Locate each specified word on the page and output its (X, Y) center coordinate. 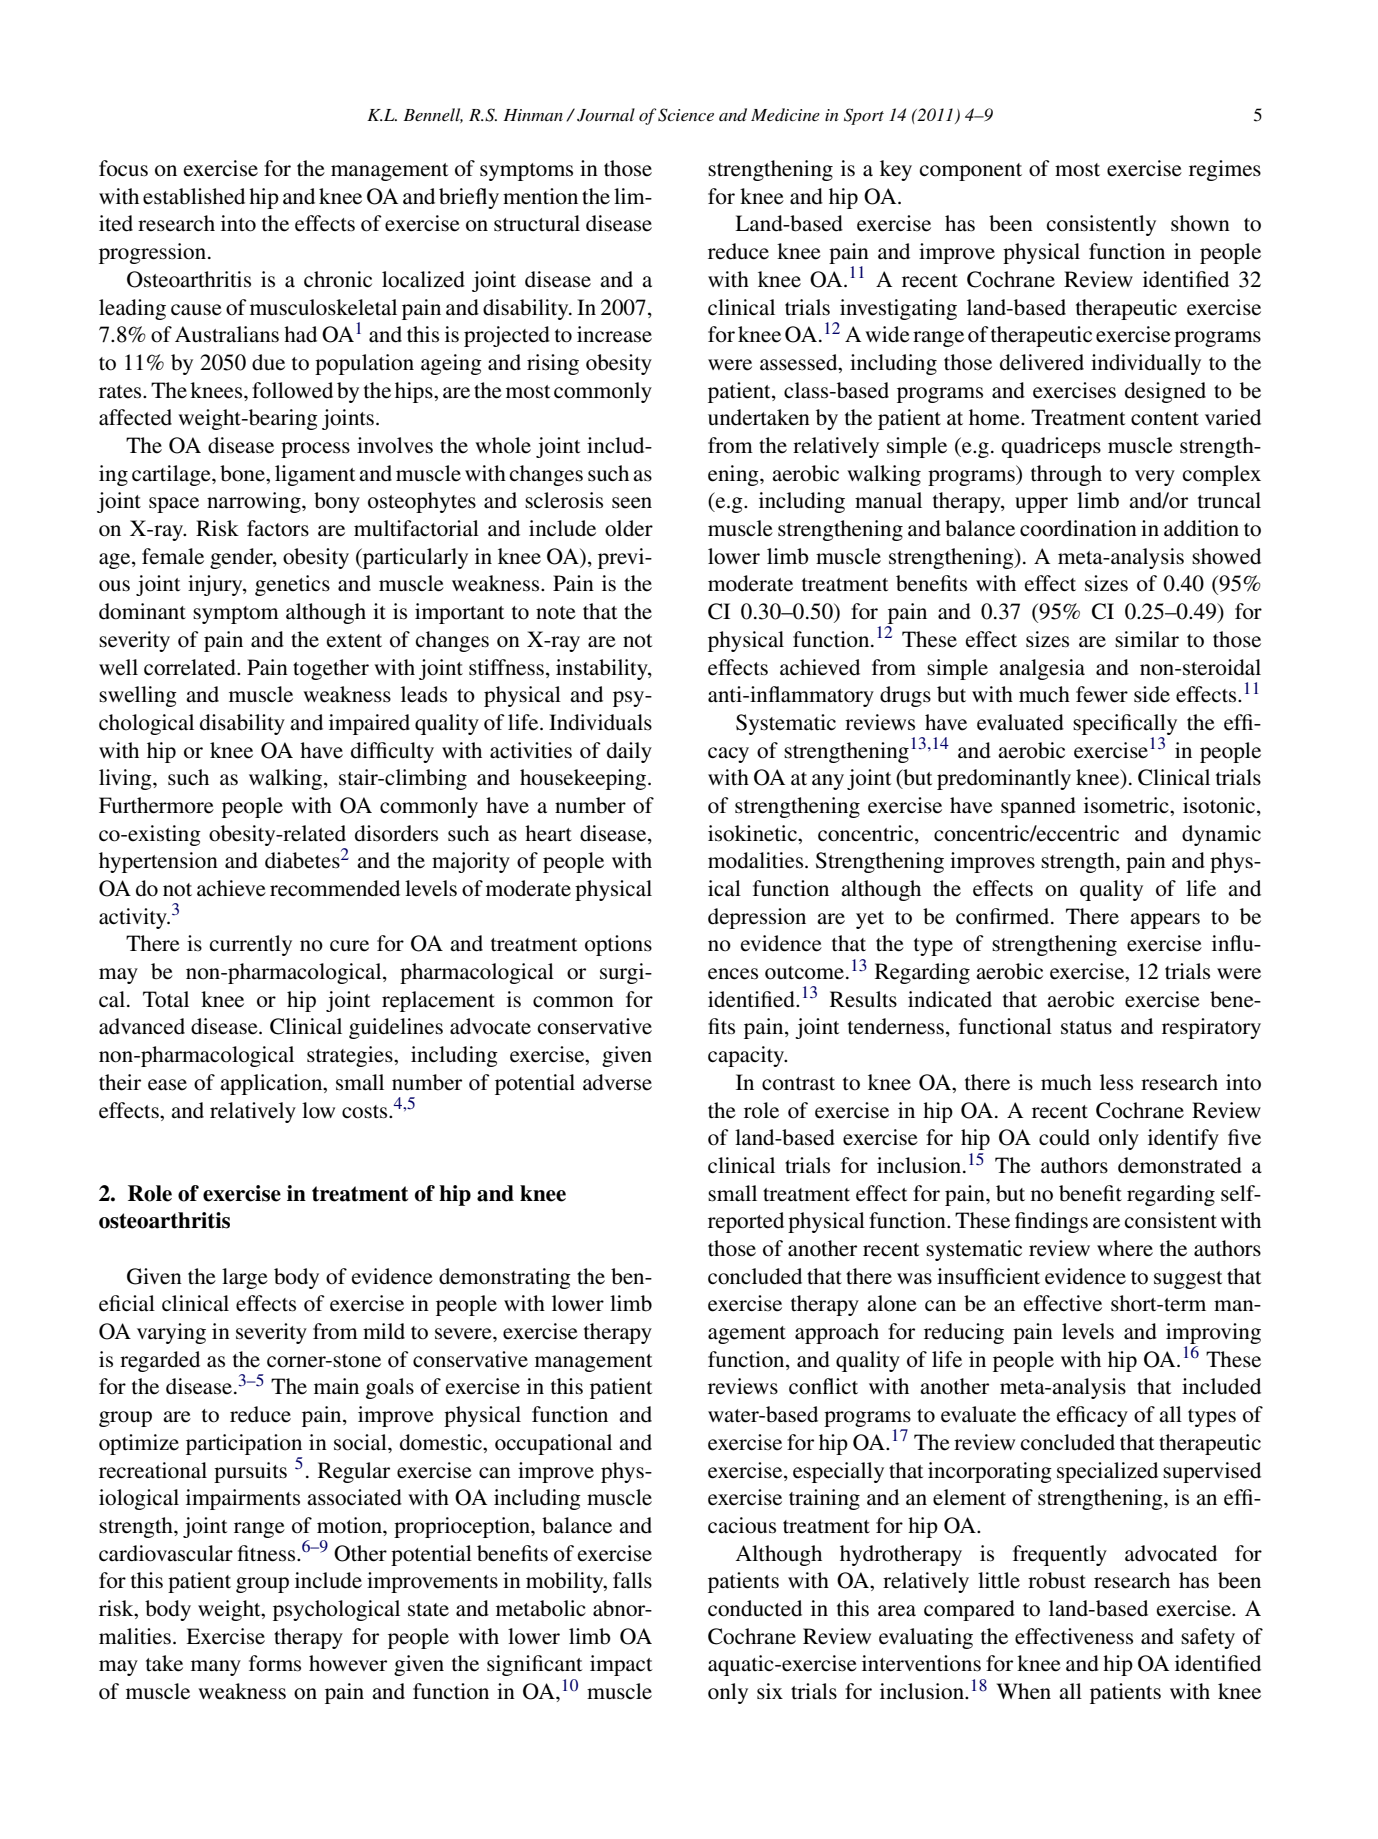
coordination (1078, 528)
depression (757, 918)
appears (1165, 921)
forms (275, 1663)
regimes (1225, 170)
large (245, 1278)
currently (251, 945)
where (1125, 1248)
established (194, 196)
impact (621, 1665)
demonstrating (505, 1278)
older (629, 528)
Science (686, 115)
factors (278, 528)
